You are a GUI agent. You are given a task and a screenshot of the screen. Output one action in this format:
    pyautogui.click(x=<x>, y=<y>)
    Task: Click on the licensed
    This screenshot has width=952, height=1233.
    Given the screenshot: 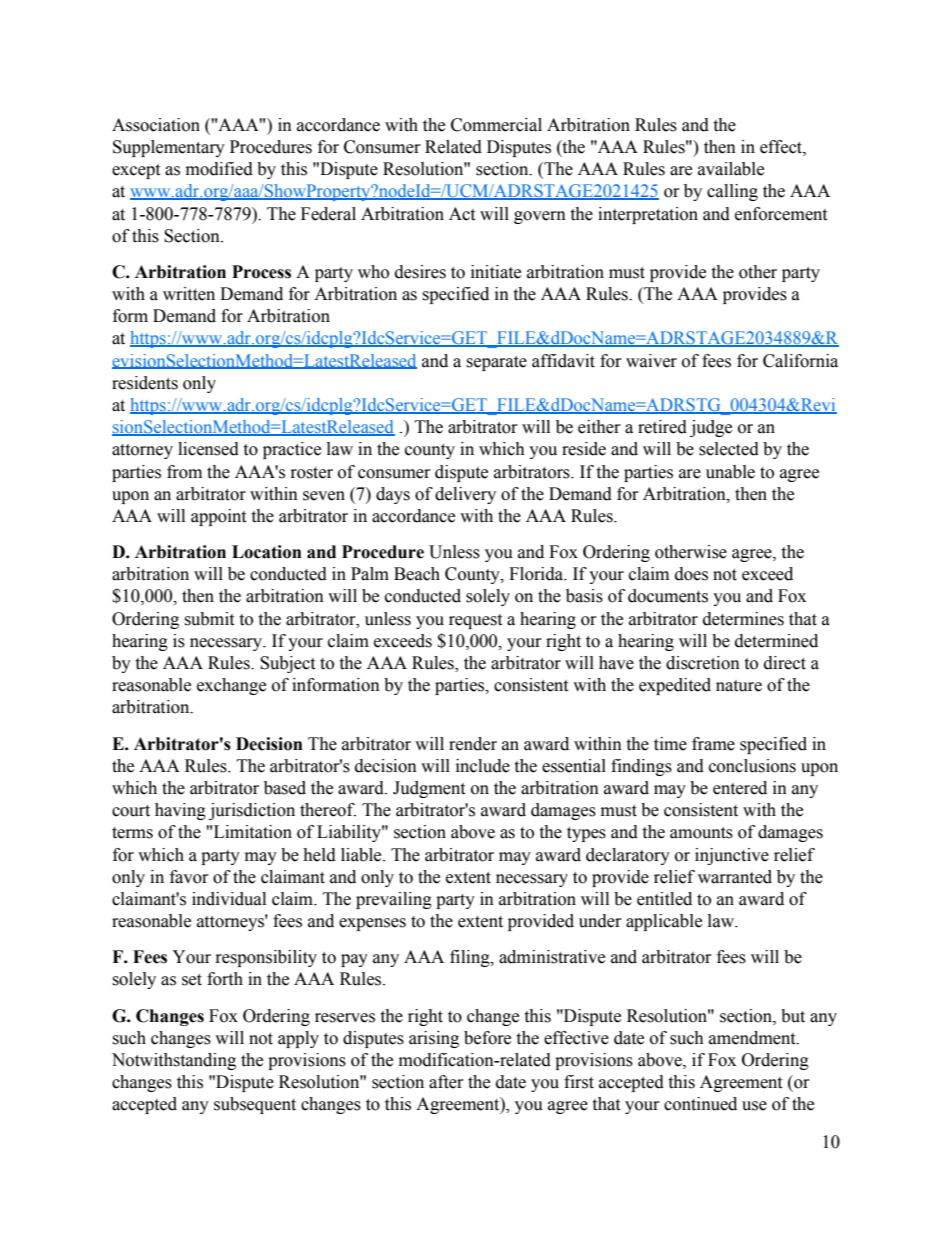 What is the action you would take?
    pyautogui.click(x=208, y=449)
